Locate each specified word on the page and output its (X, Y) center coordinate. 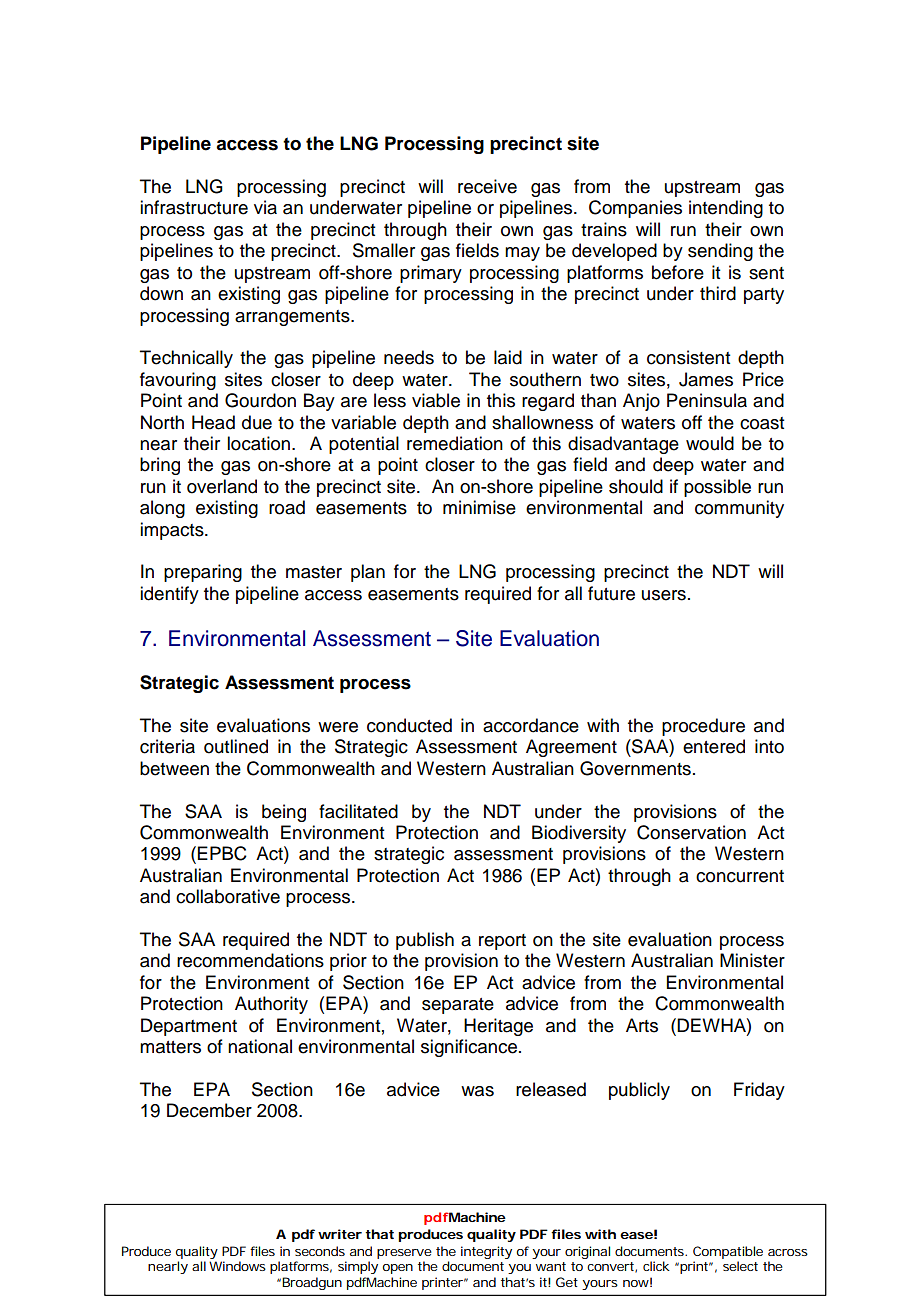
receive (487, 186)
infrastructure (194, 207)
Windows (237, 1266)
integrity (486, 1252)
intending (726, 209)
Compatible (728, 1252)
